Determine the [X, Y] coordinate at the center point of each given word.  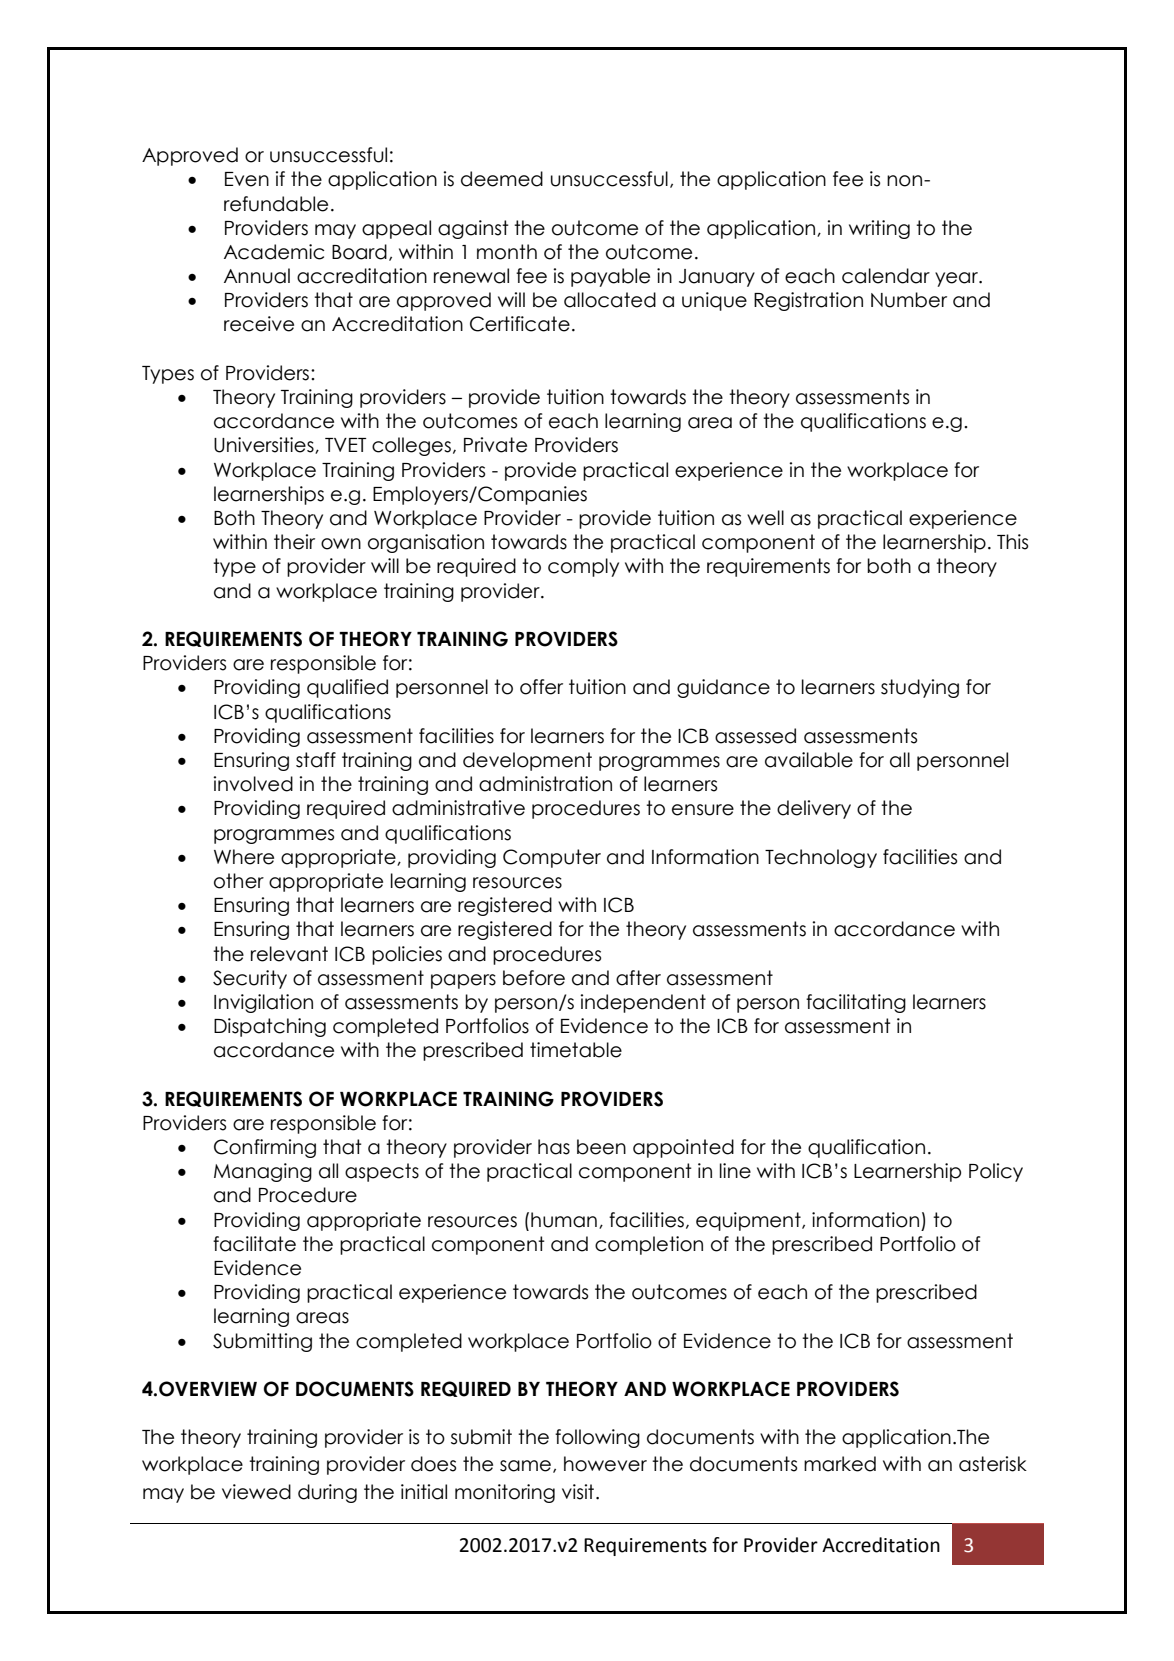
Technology [821, 858]
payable [610, 277]
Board [359, 252]
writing [879, 229]
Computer [552, 858]
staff [316, 760]
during [327, 1493]
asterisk [993, 1464]
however [605, 1464]
